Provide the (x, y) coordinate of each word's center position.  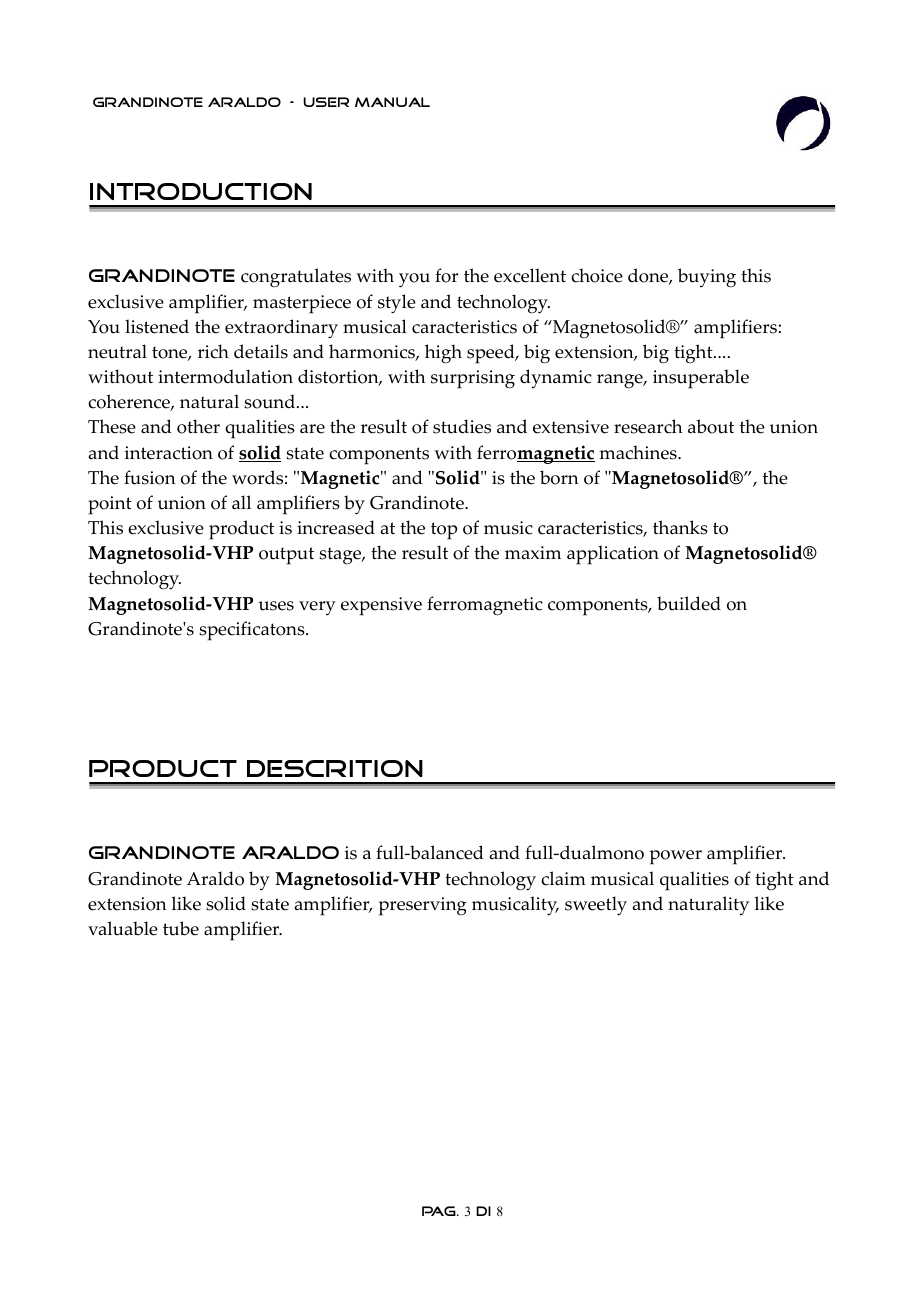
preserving (423, 906)
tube (181, 928)
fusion (150, 477)
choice (597, 275)
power (676, 857)
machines (639, 452)
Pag (440, 1211)
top (444, 531)
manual (392, 102)
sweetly (596, 906)
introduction (201, 191)
